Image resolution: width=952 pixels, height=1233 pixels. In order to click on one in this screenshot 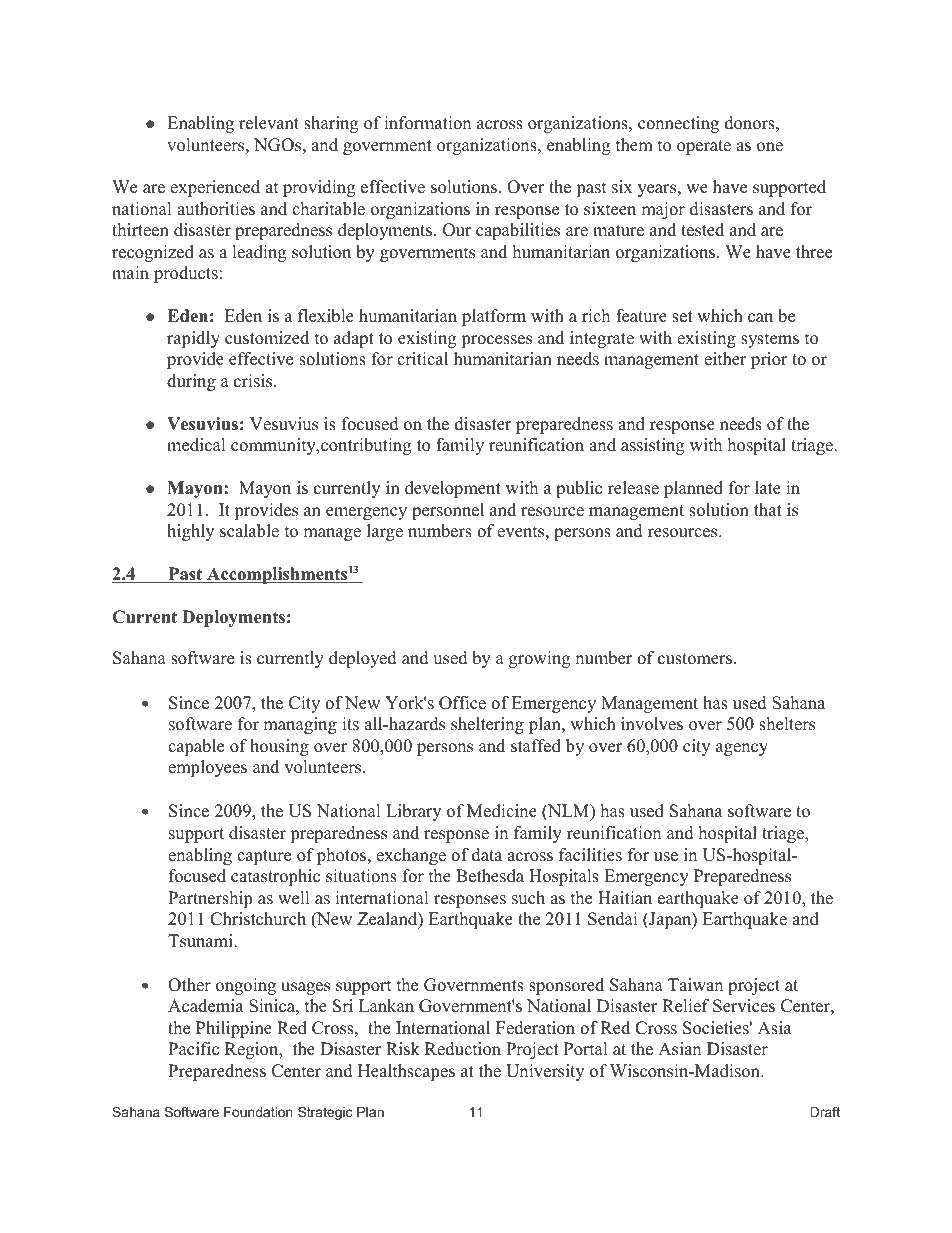, I will do `click(770, 147)`.
